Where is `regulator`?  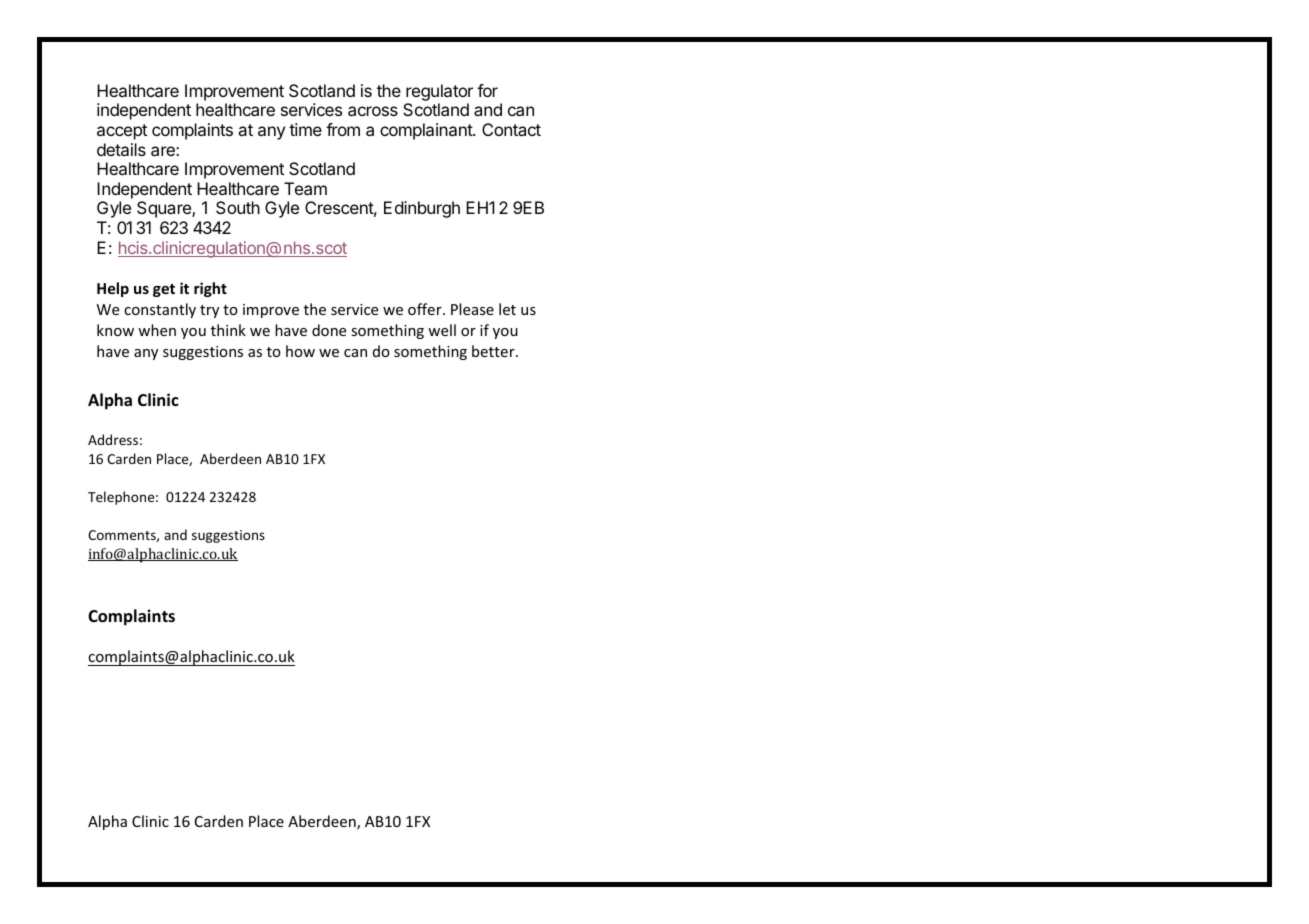
regulator is located at coordinates (439, 92).
